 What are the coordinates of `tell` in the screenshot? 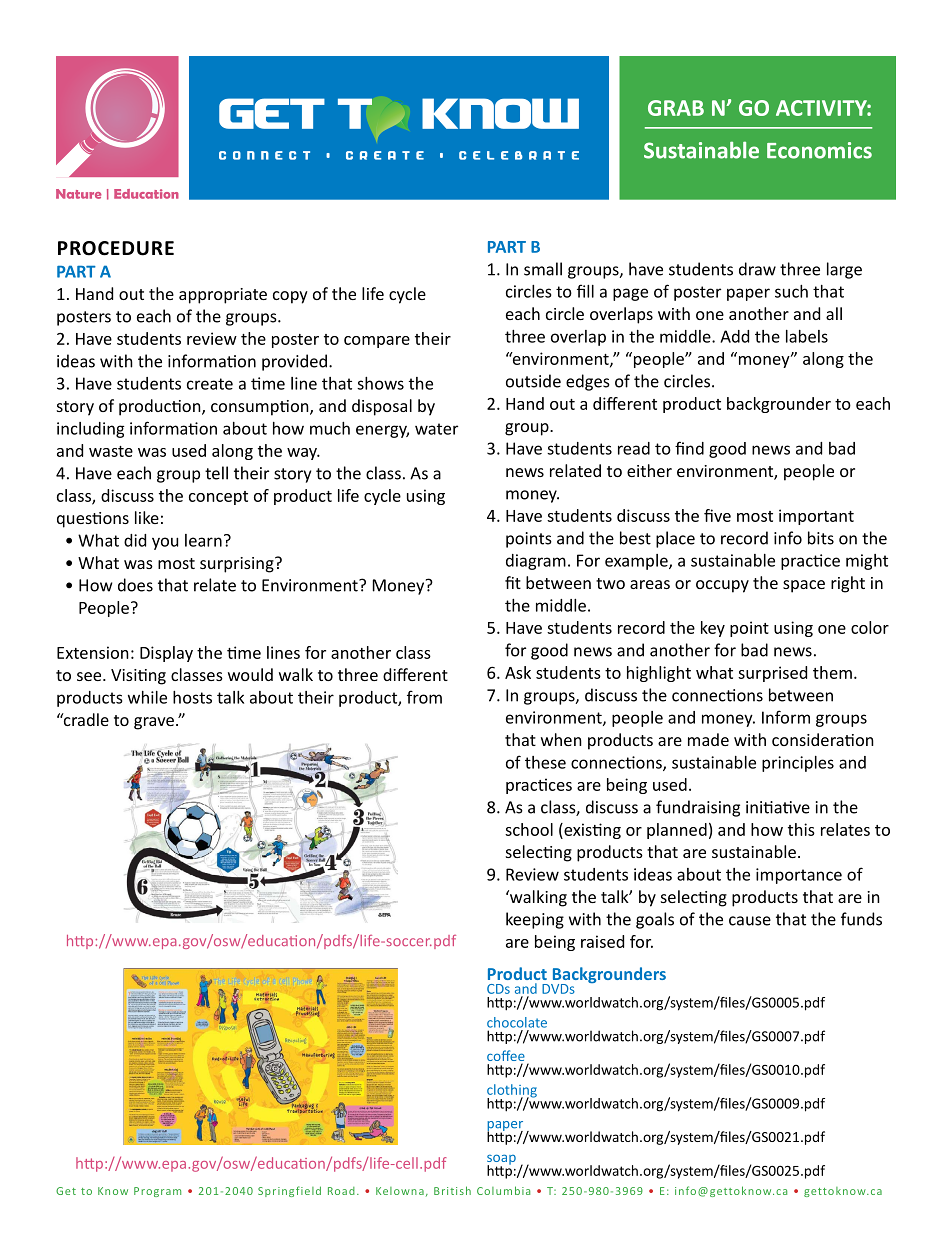 It's located at (216, 473).
